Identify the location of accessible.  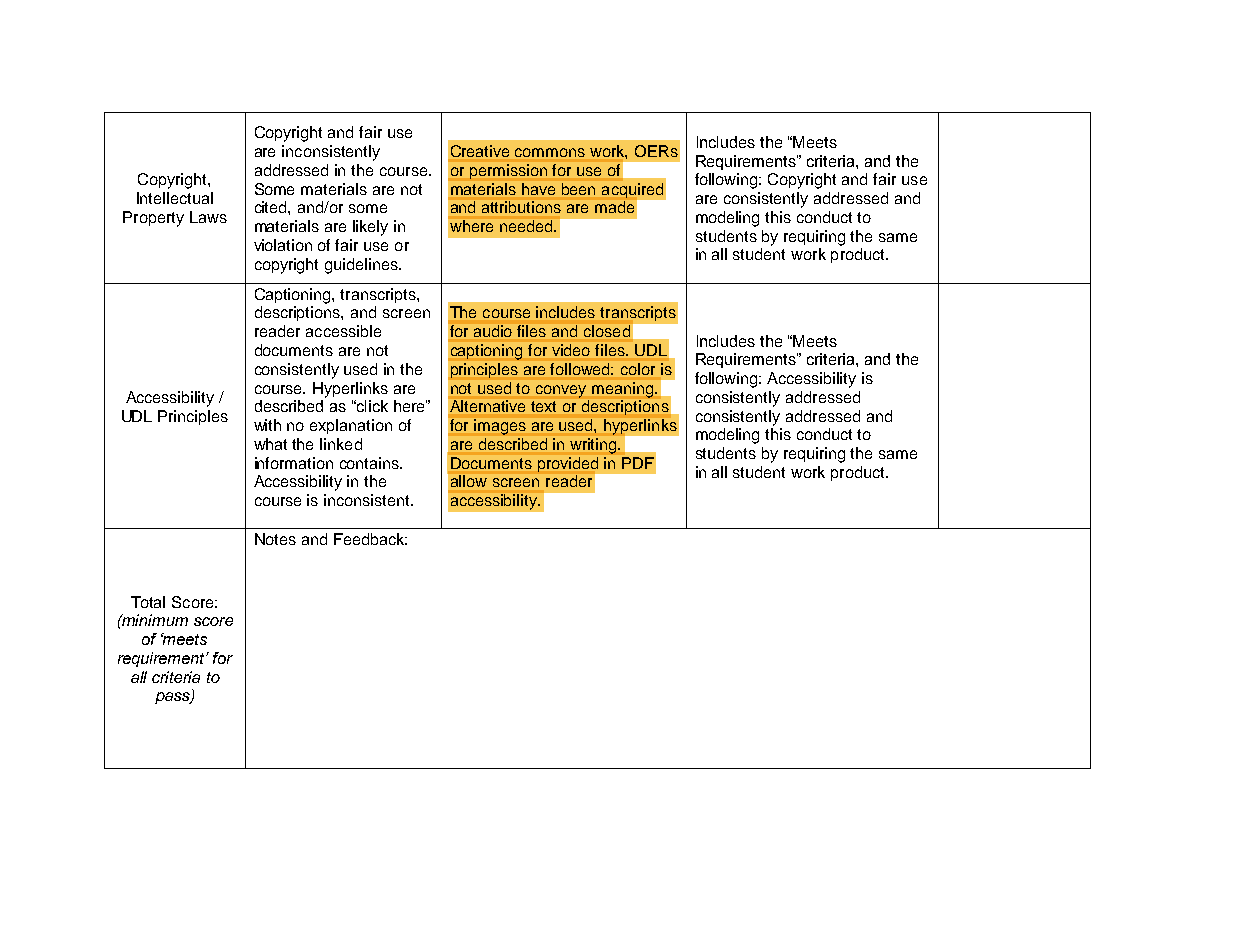
(343, 331).
